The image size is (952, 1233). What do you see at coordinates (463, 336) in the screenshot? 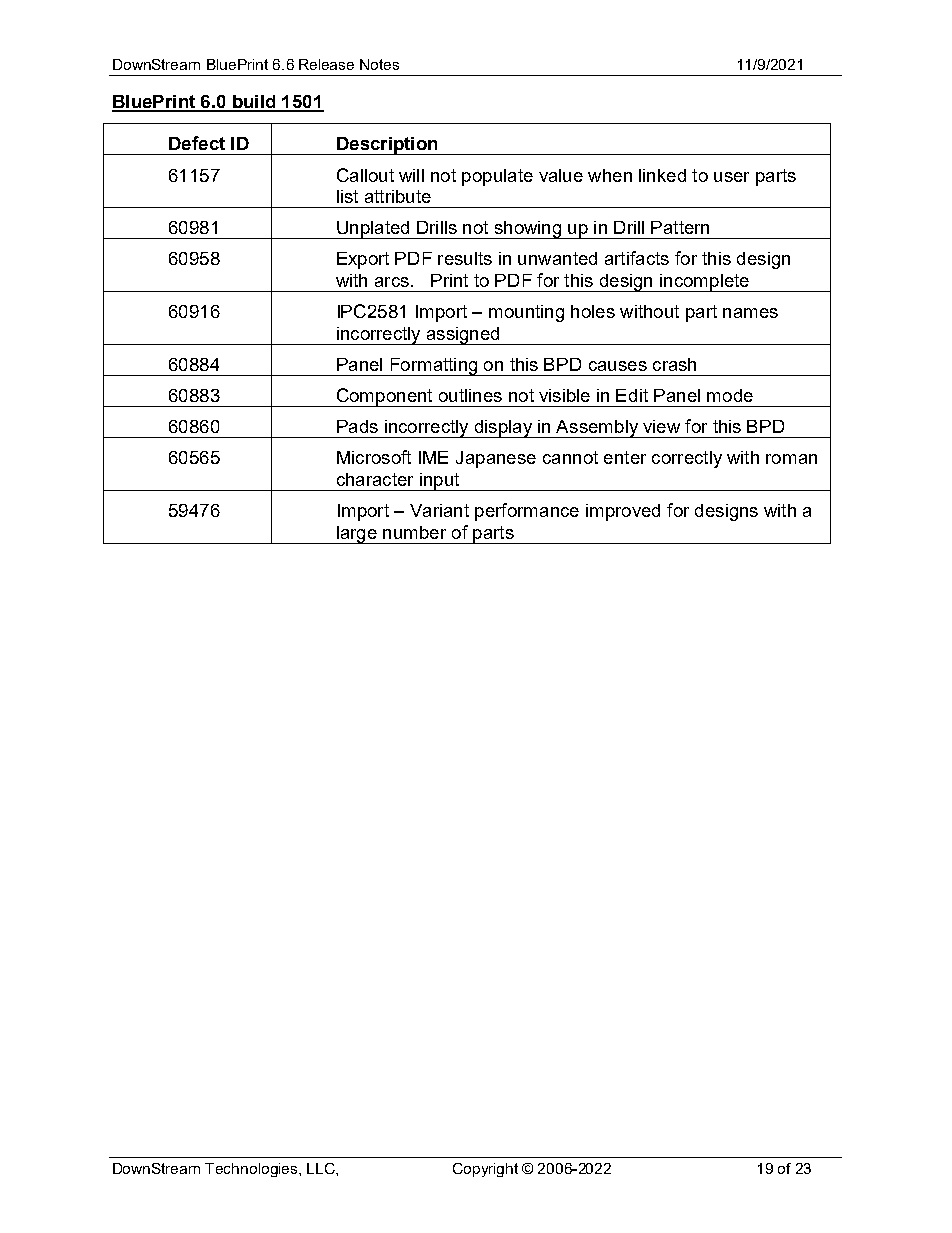
I see `assigned` at bounding box center [463, 336].
